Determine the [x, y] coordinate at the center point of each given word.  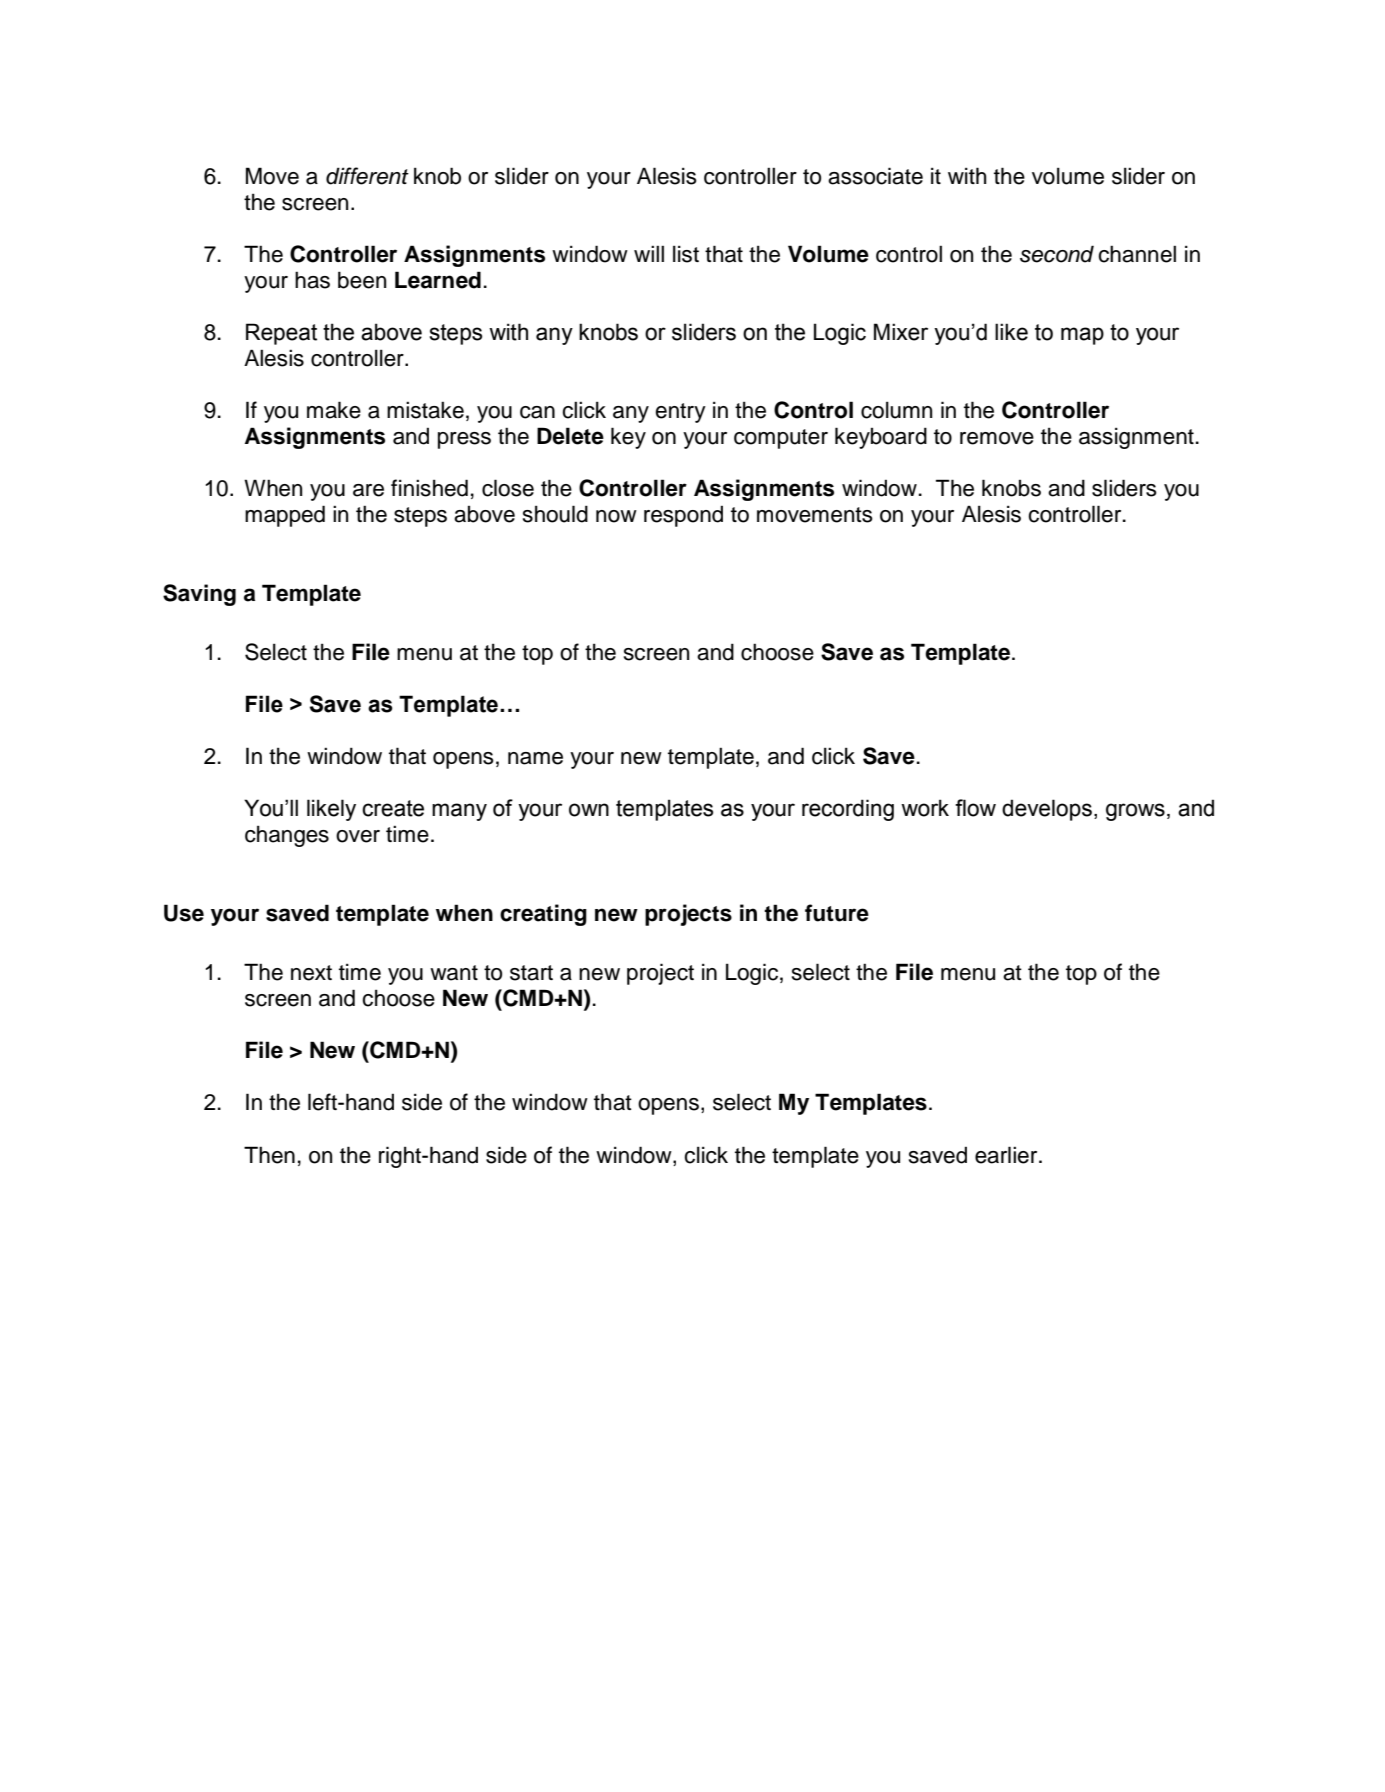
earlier [1007, 1155]
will [649, 253]
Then [269, 1155]
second [1057, 254]
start [531, 973]
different [367, 176]
